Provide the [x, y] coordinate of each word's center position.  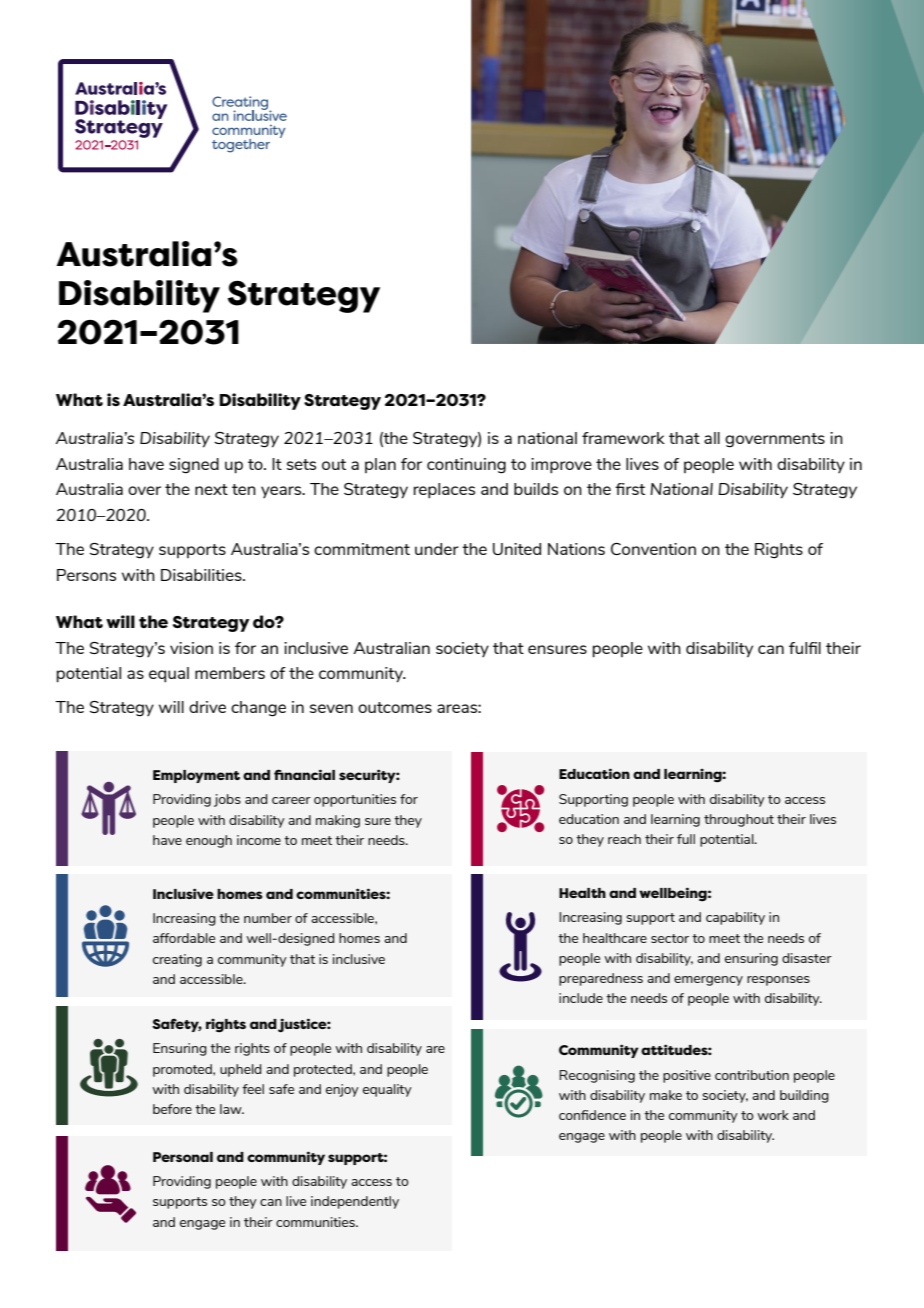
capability [735, 918]
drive [207, 707]
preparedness [601, 979]
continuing [466, 466]
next [211, 489]
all [712, 438]
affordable [184, 938]
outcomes [395, 707]
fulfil [805, 648]
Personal [183, 1157]
